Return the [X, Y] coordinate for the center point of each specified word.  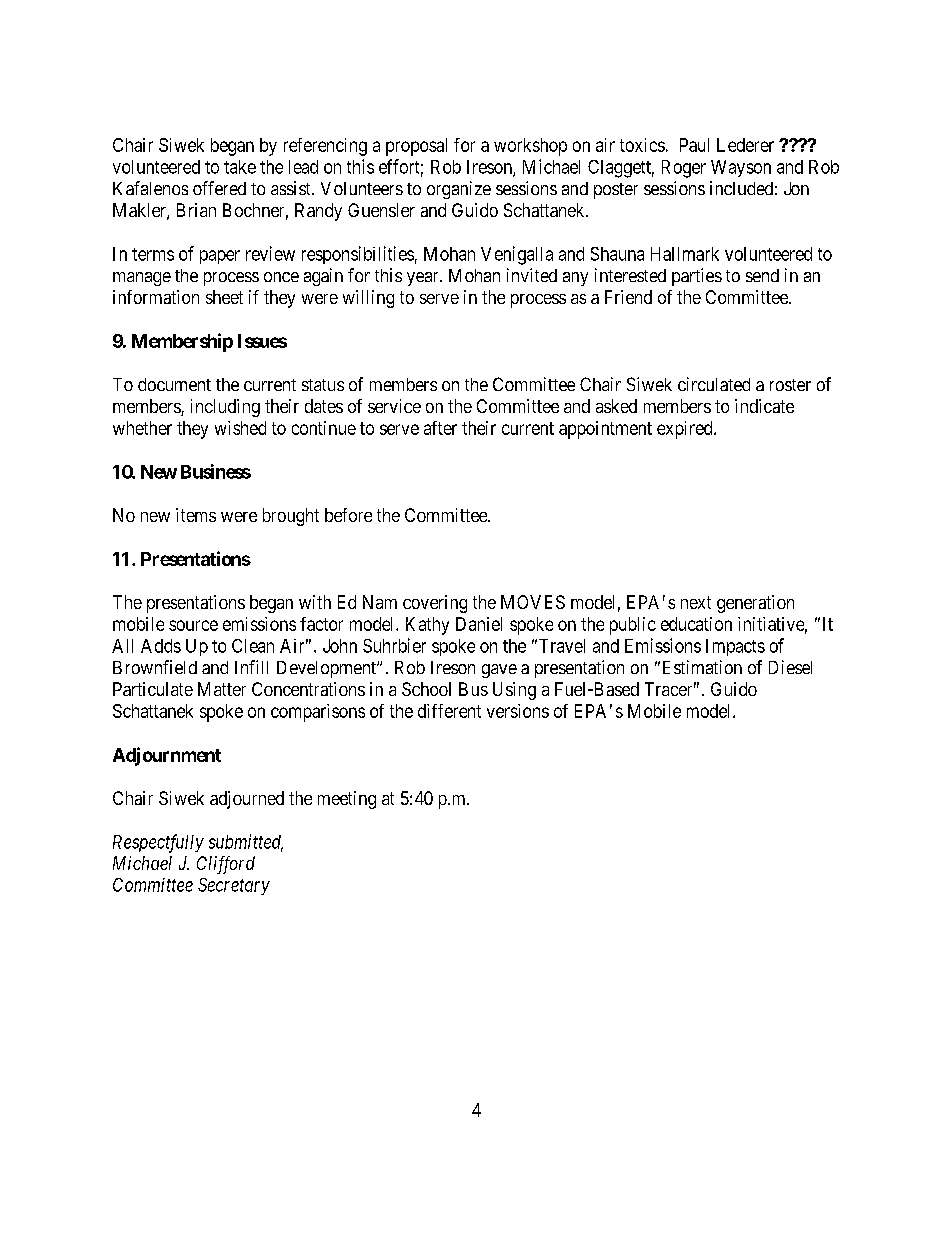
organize [459, 190]
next [696, 602]
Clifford [226, 865]
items [196, 515]
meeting [347, 800]
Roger [684, 169]
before [348, 515]
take [240, 167]
